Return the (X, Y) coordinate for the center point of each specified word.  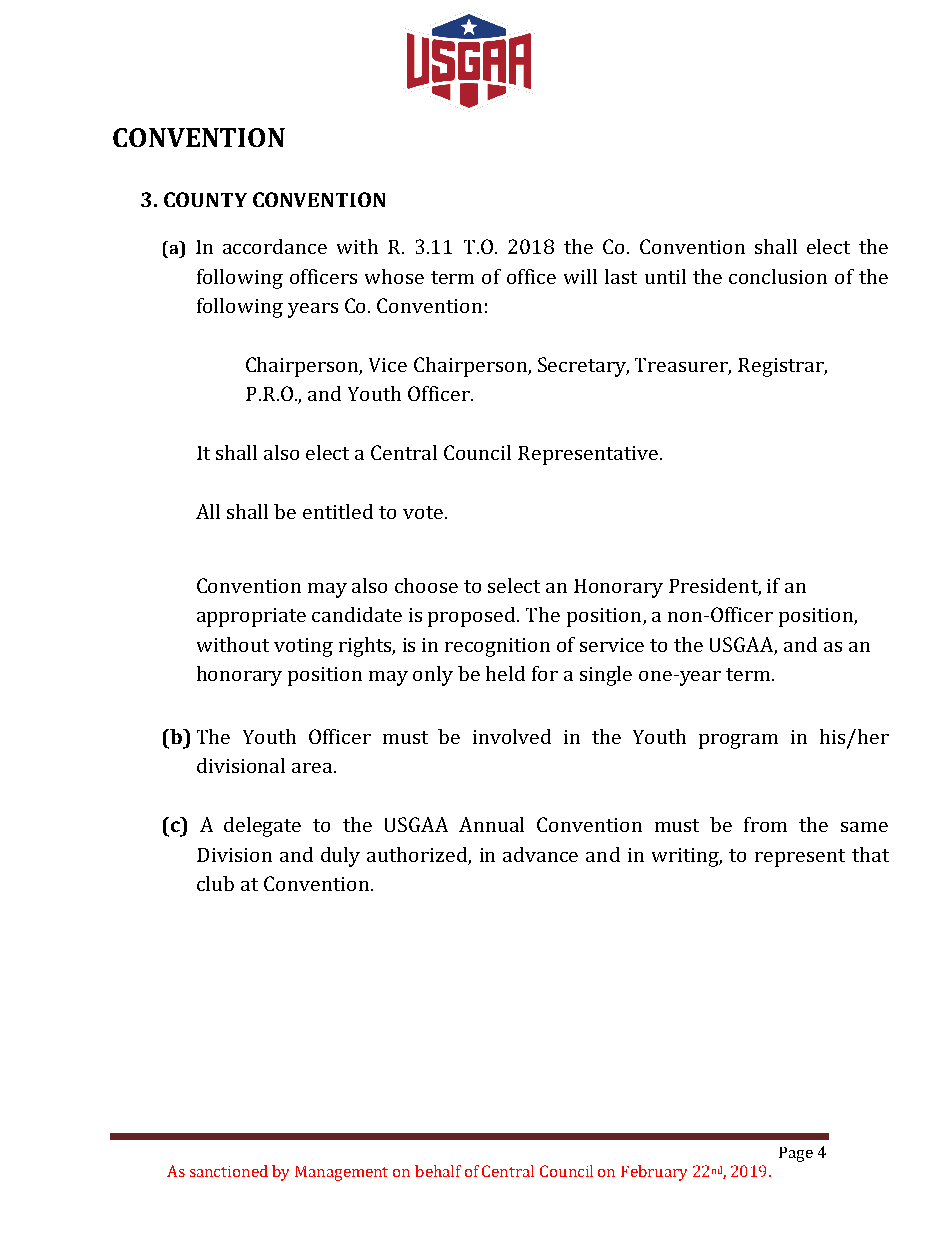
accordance (275, 246)
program (738, 741)
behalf (438, 1171)
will (580, 276)
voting (303, 647)
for (545, 673)
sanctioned (229, 1171)
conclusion (778, 276)
